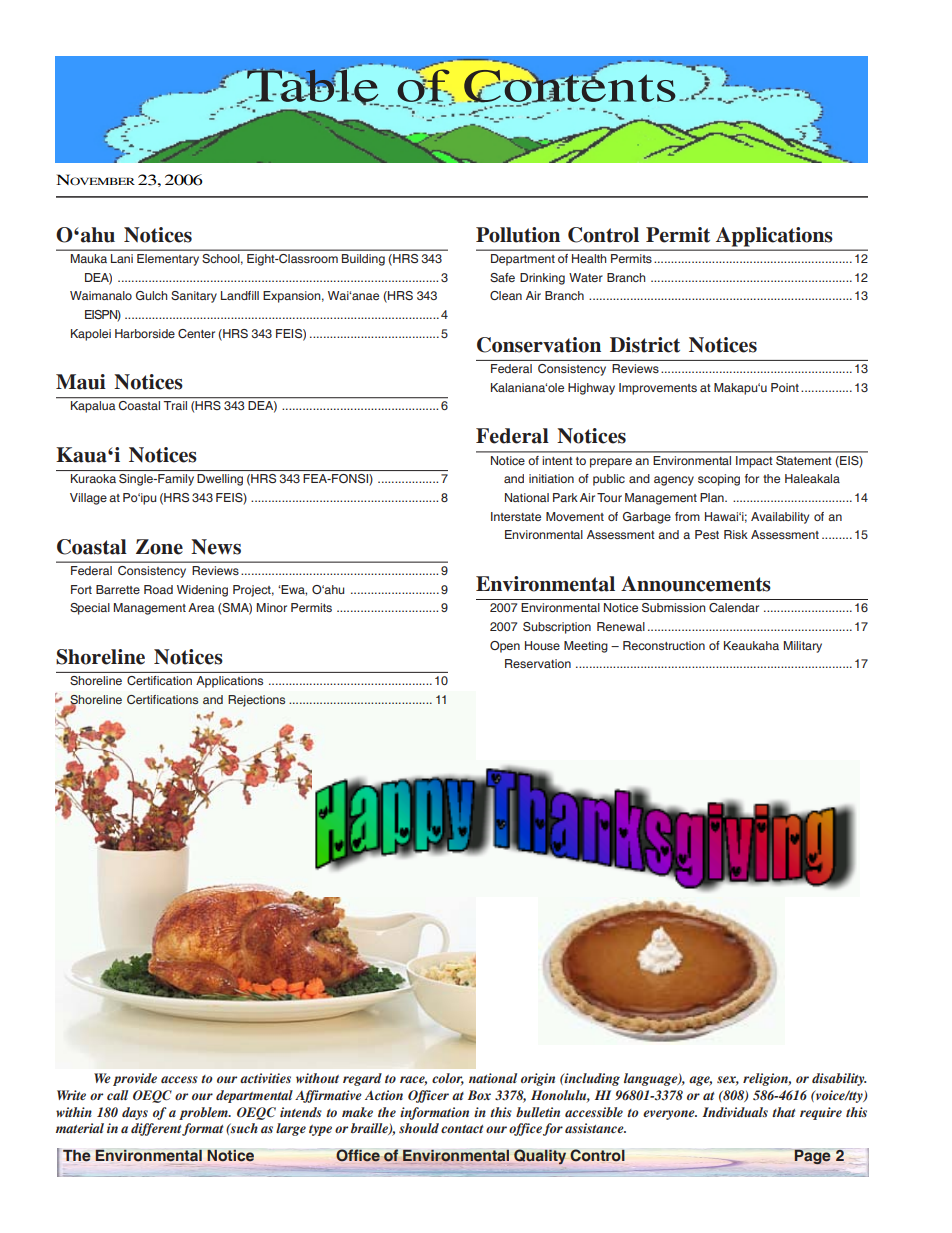 The width and height of the screenshot is (952, 1233). I want to click on provide, so click(135, 1079).
